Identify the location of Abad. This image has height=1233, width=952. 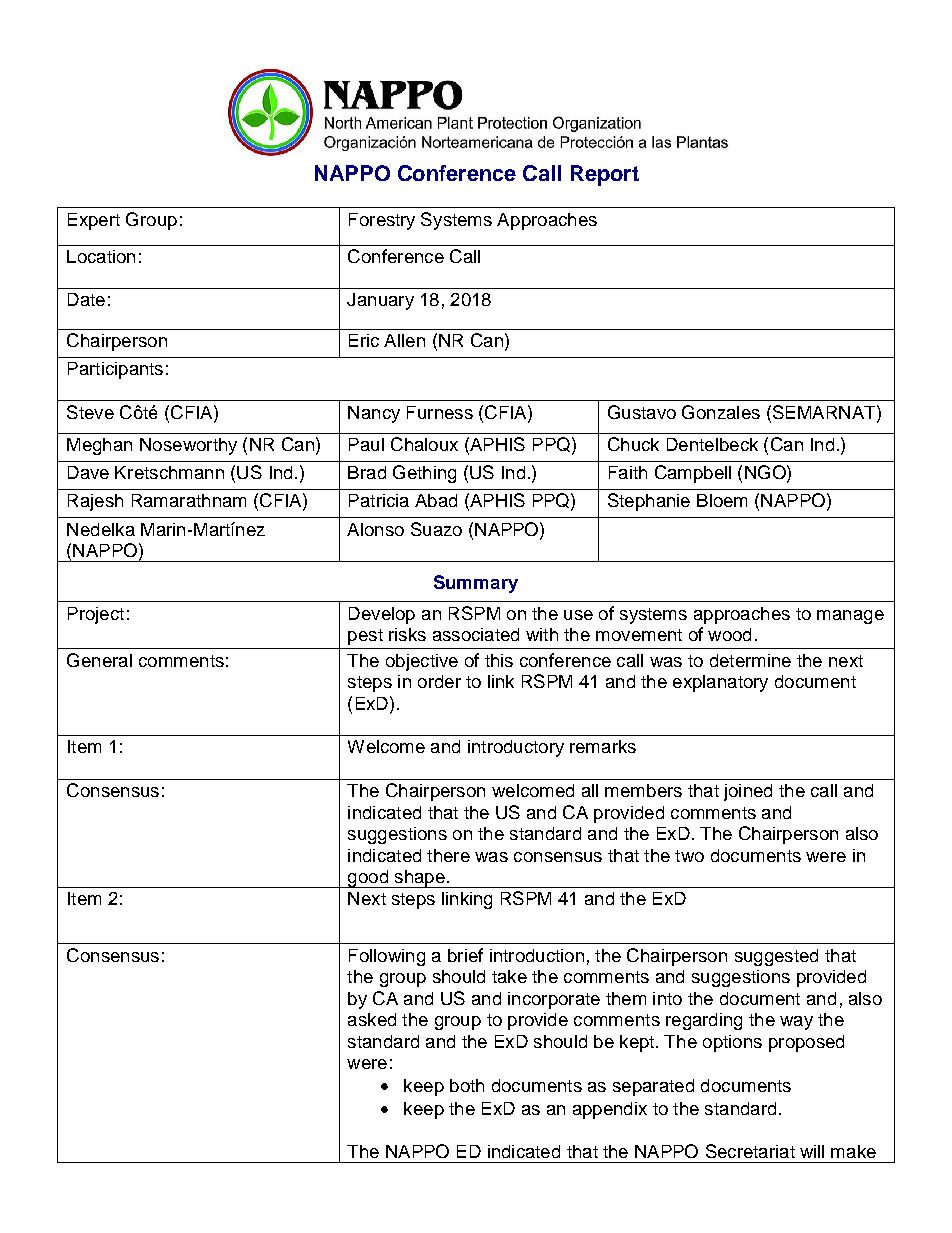
(436, 500).
